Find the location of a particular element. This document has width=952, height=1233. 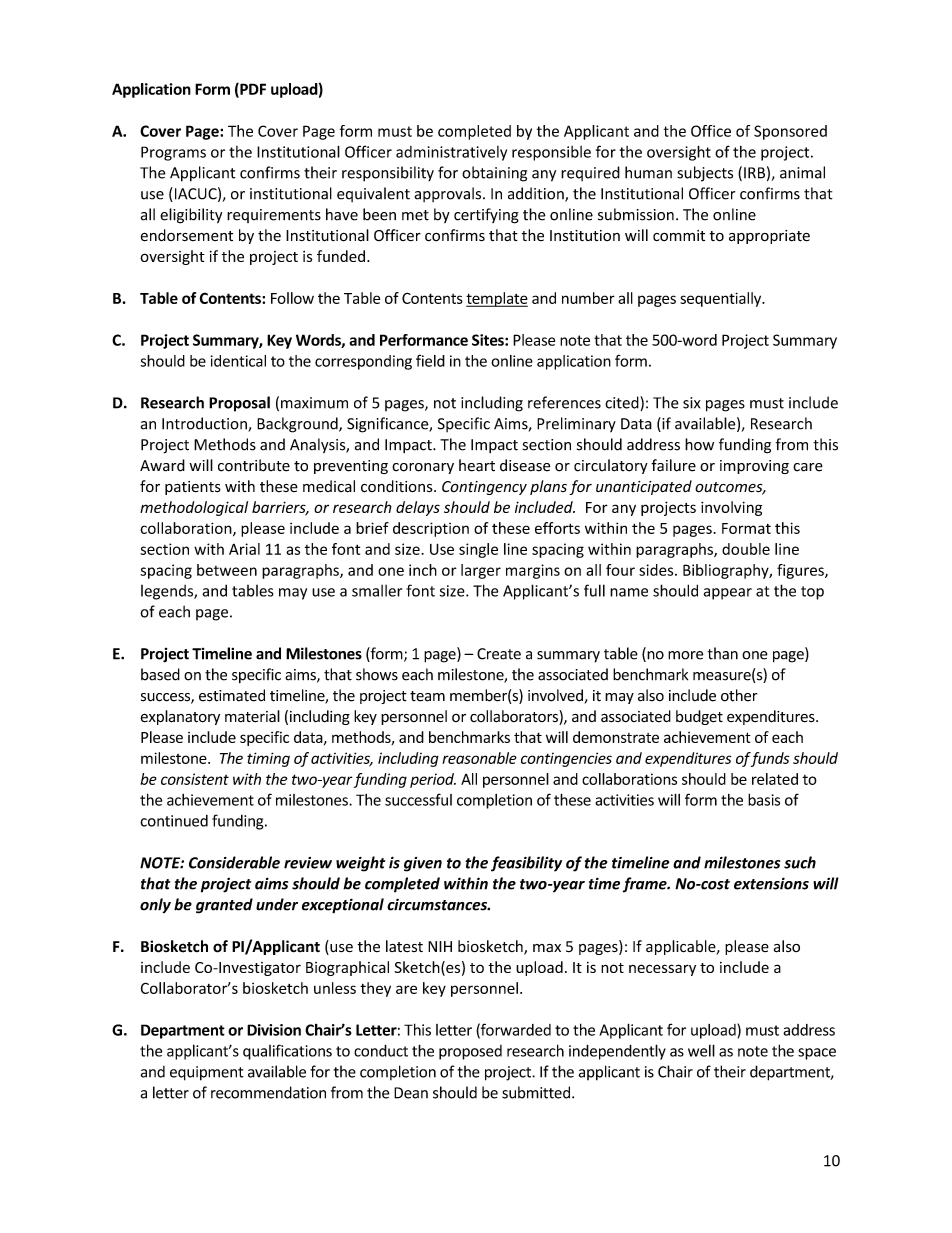

PDF is located at coordinates (252, 90).
